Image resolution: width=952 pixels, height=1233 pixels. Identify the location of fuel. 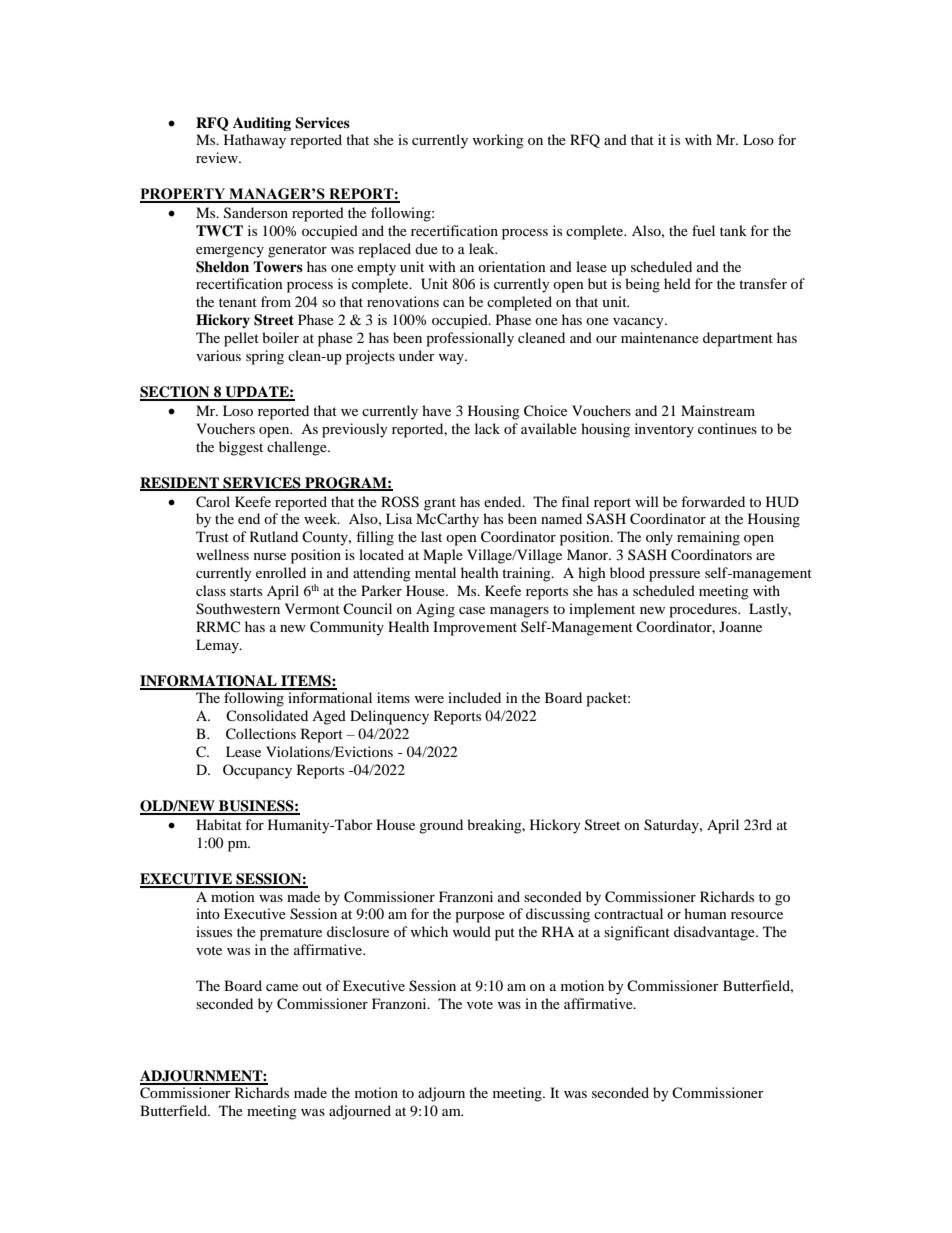
(703, 230).
